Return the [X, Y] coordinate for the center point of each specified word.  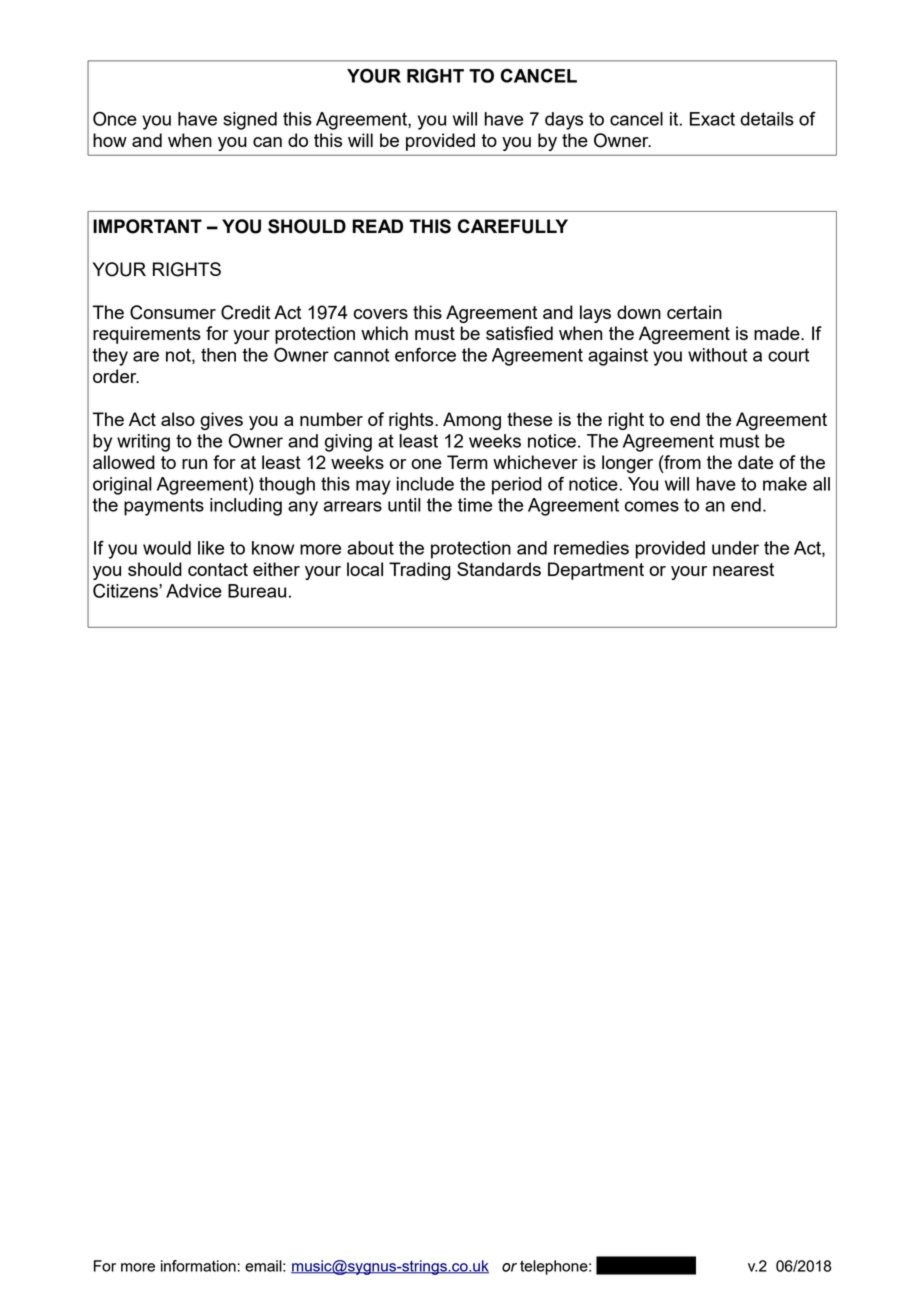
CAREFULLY [513, 226]
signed [250, 121]
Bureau [257, 591]
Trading [420, 571]
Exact [712, 119]
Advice [194, 591]
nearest [743, 569]
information [198, 1266]
